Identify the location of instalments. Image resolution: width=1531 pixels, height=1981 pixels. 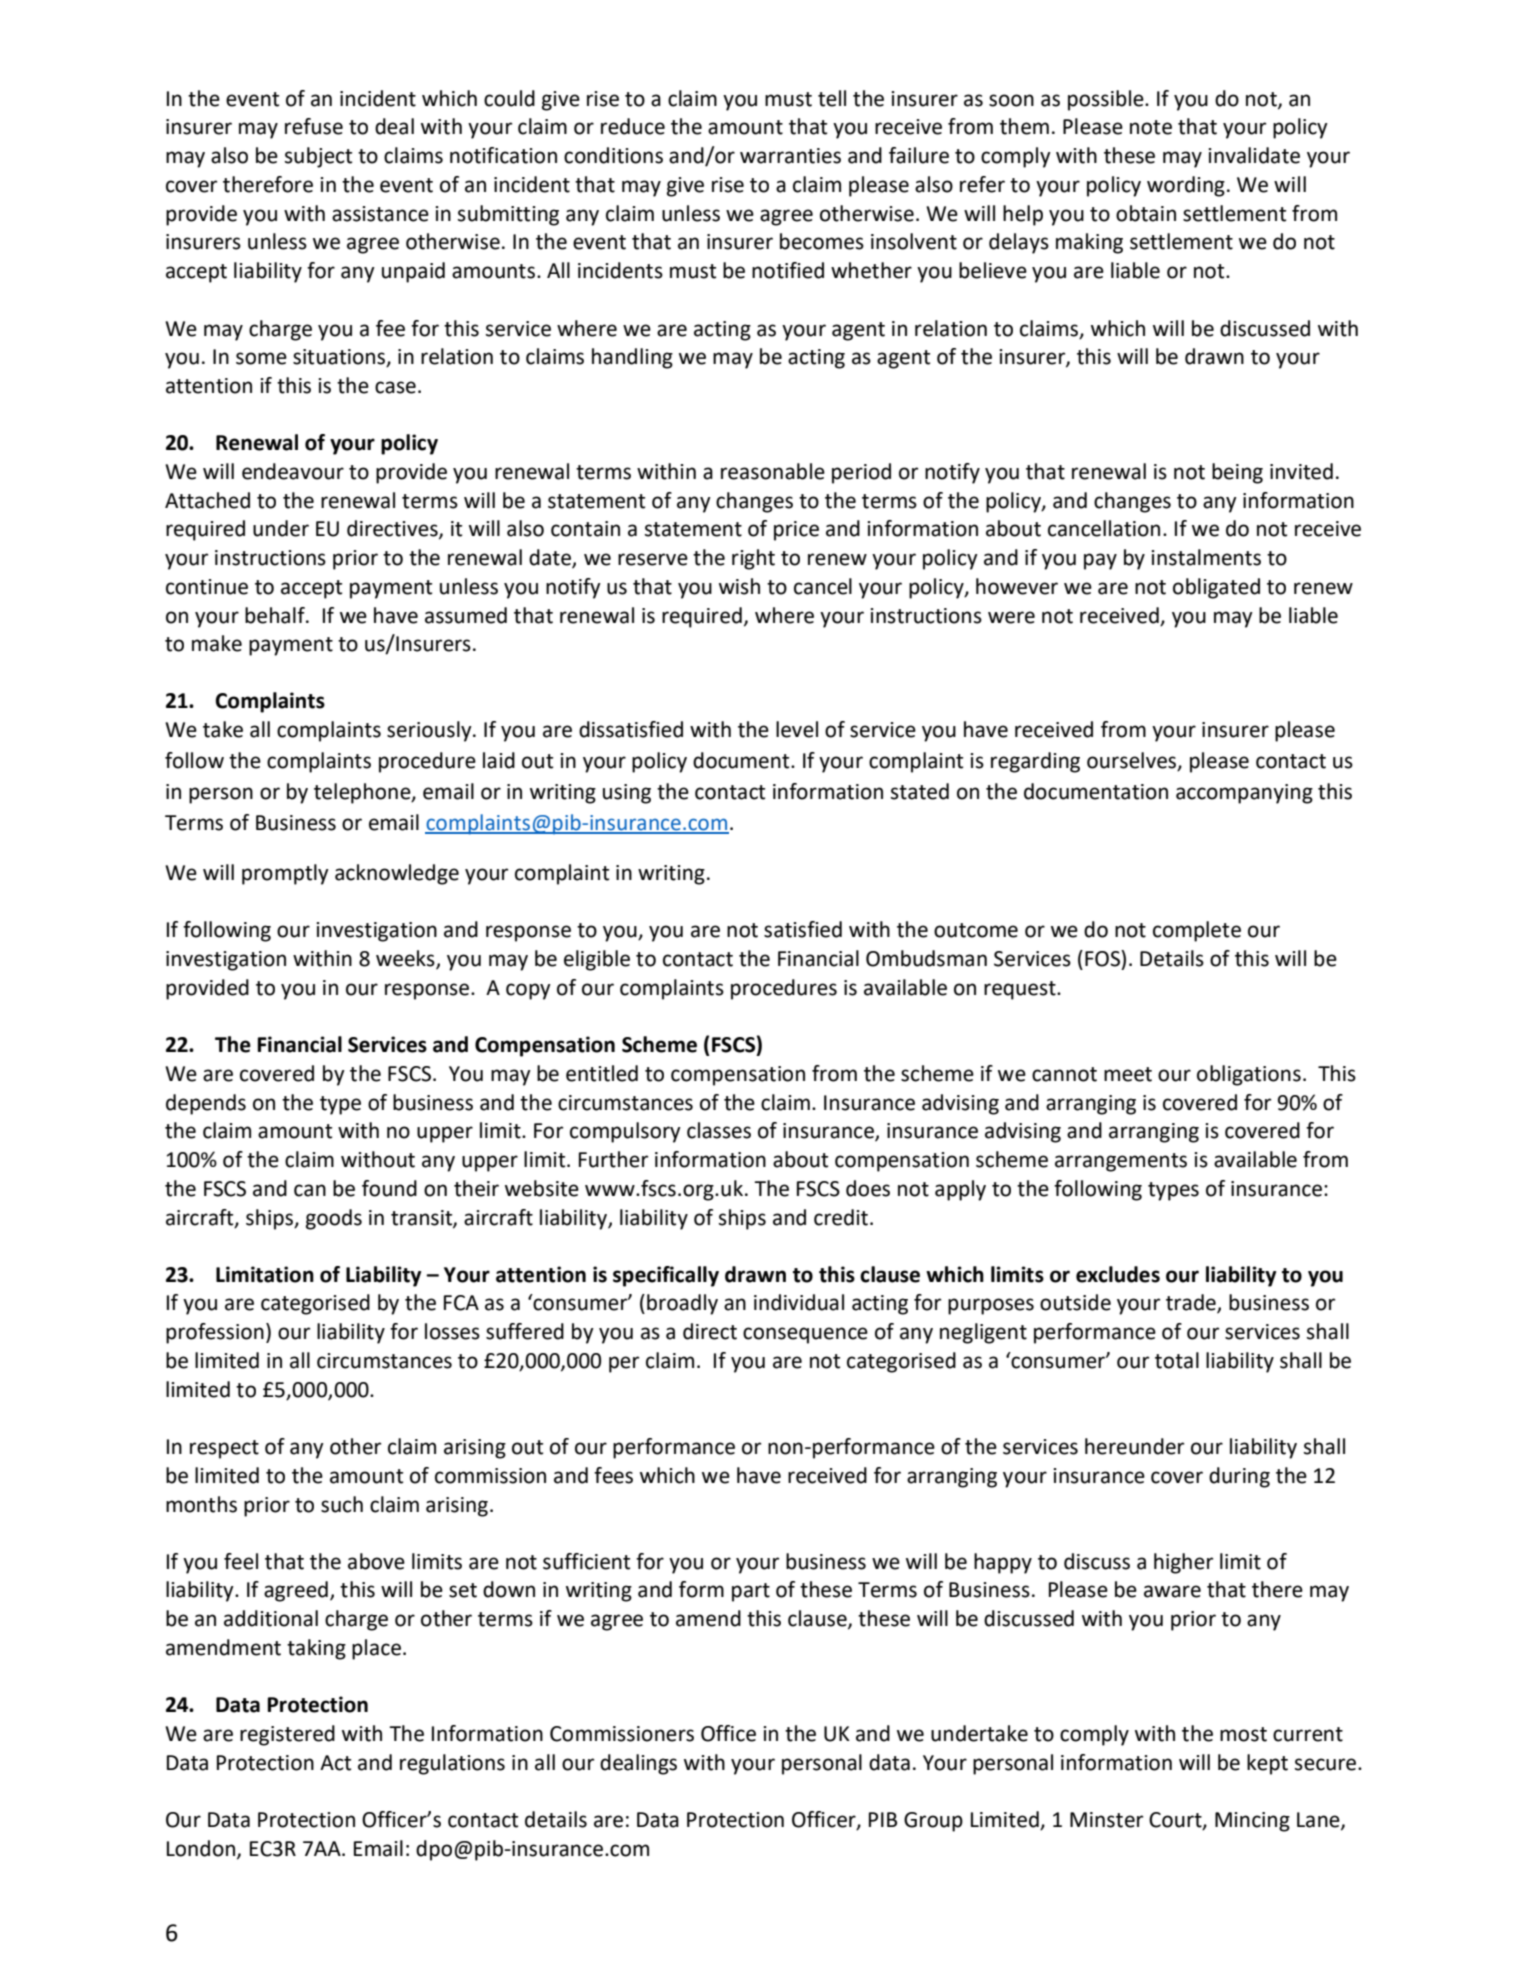
(1206, 557).
